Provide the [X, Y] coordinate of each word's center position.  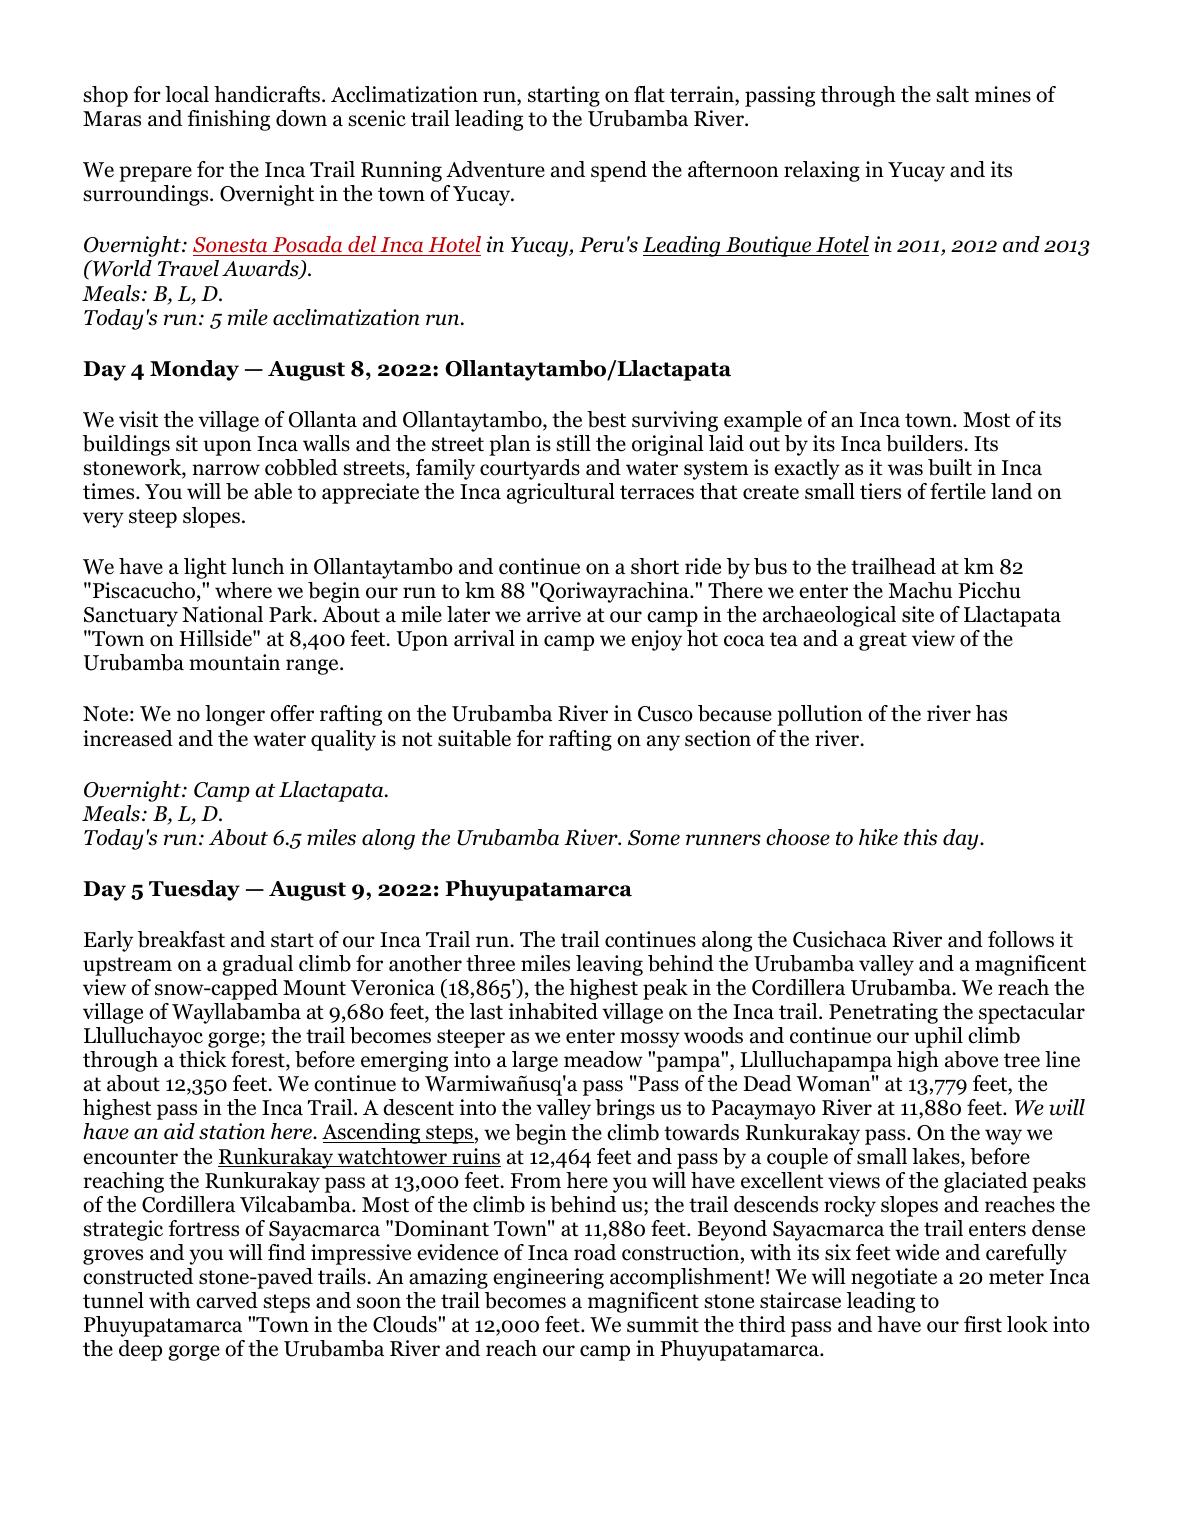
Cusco [665, 714]
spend [619, 171]
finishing [228, 120]
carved [227, 1300]
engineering [548, 1278]
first [983, 1324]
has [991, 713]
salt [952, 94]
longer [235, 715]
